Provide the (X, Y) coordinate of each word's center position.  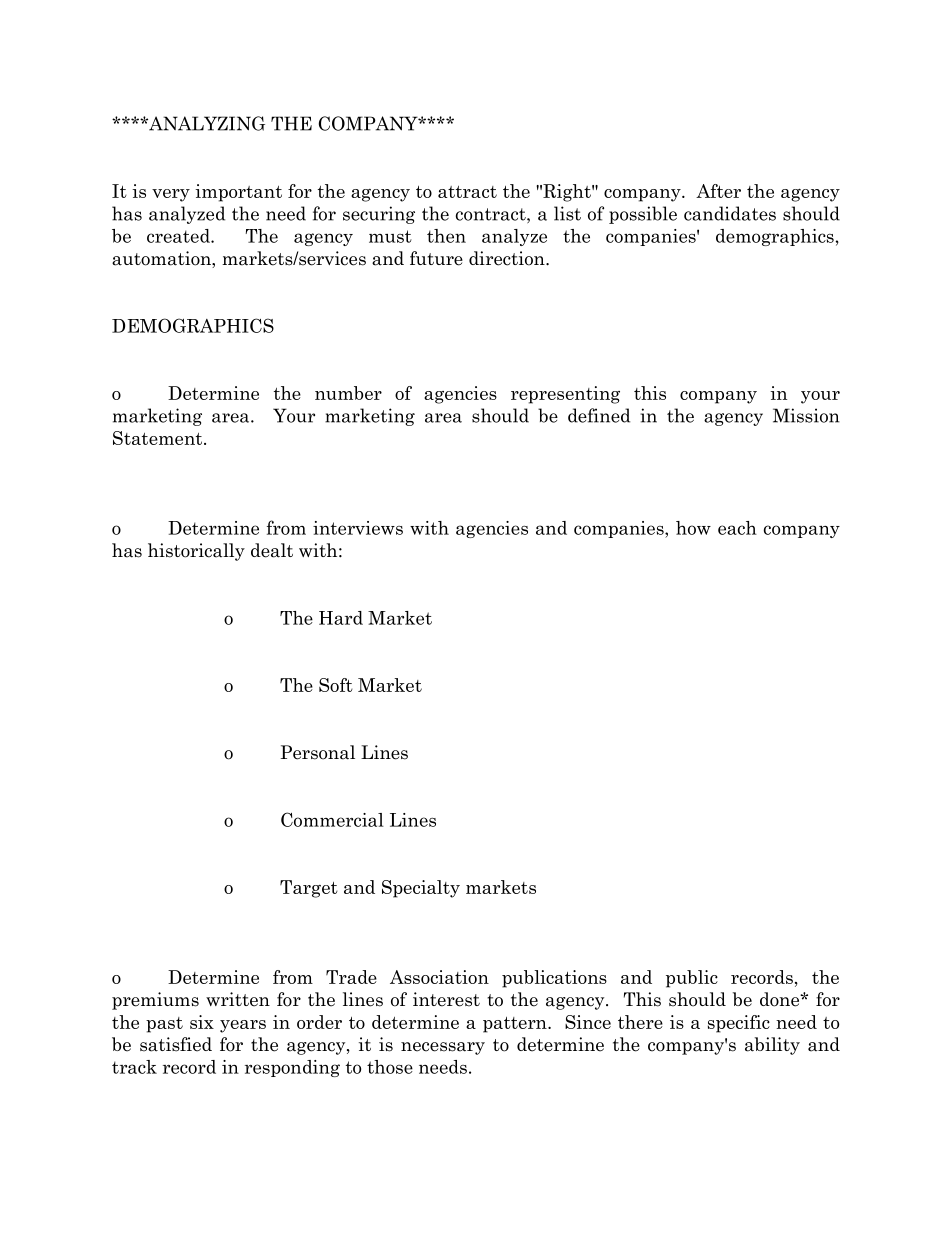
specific (739, 1024)
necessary (443, 1048)
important (238, 193)
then (446, 236)
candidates (730, 213)
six (202, 1022)
